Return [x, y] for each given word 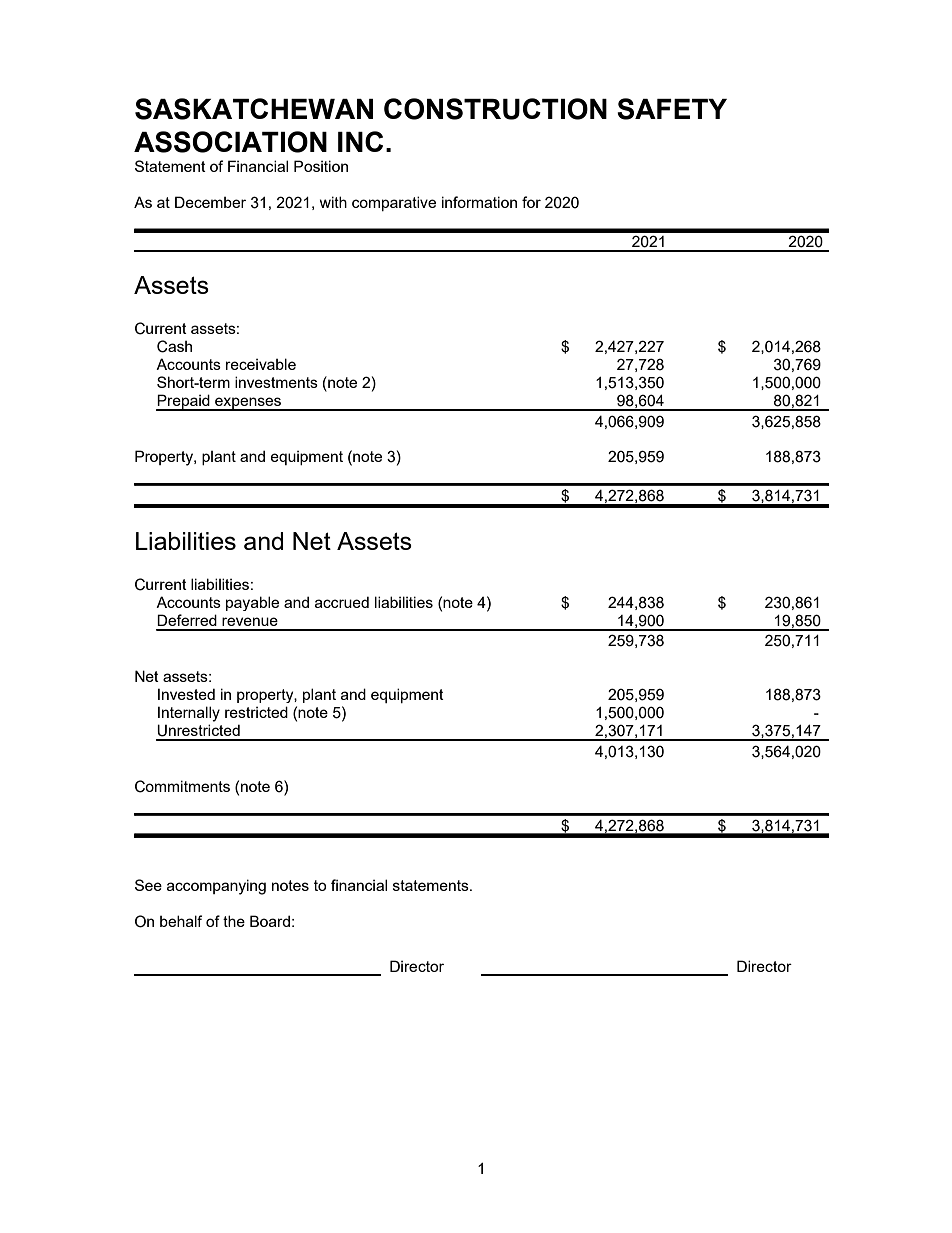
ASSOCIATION [230, 142]
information [479, 202]
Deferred [187, 620]
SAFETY [672, 109]
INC [360, 141]
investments [276, 382]
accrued [342, 602]
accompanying [216, 887]
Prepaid [184, 402]
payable [252, 603]
